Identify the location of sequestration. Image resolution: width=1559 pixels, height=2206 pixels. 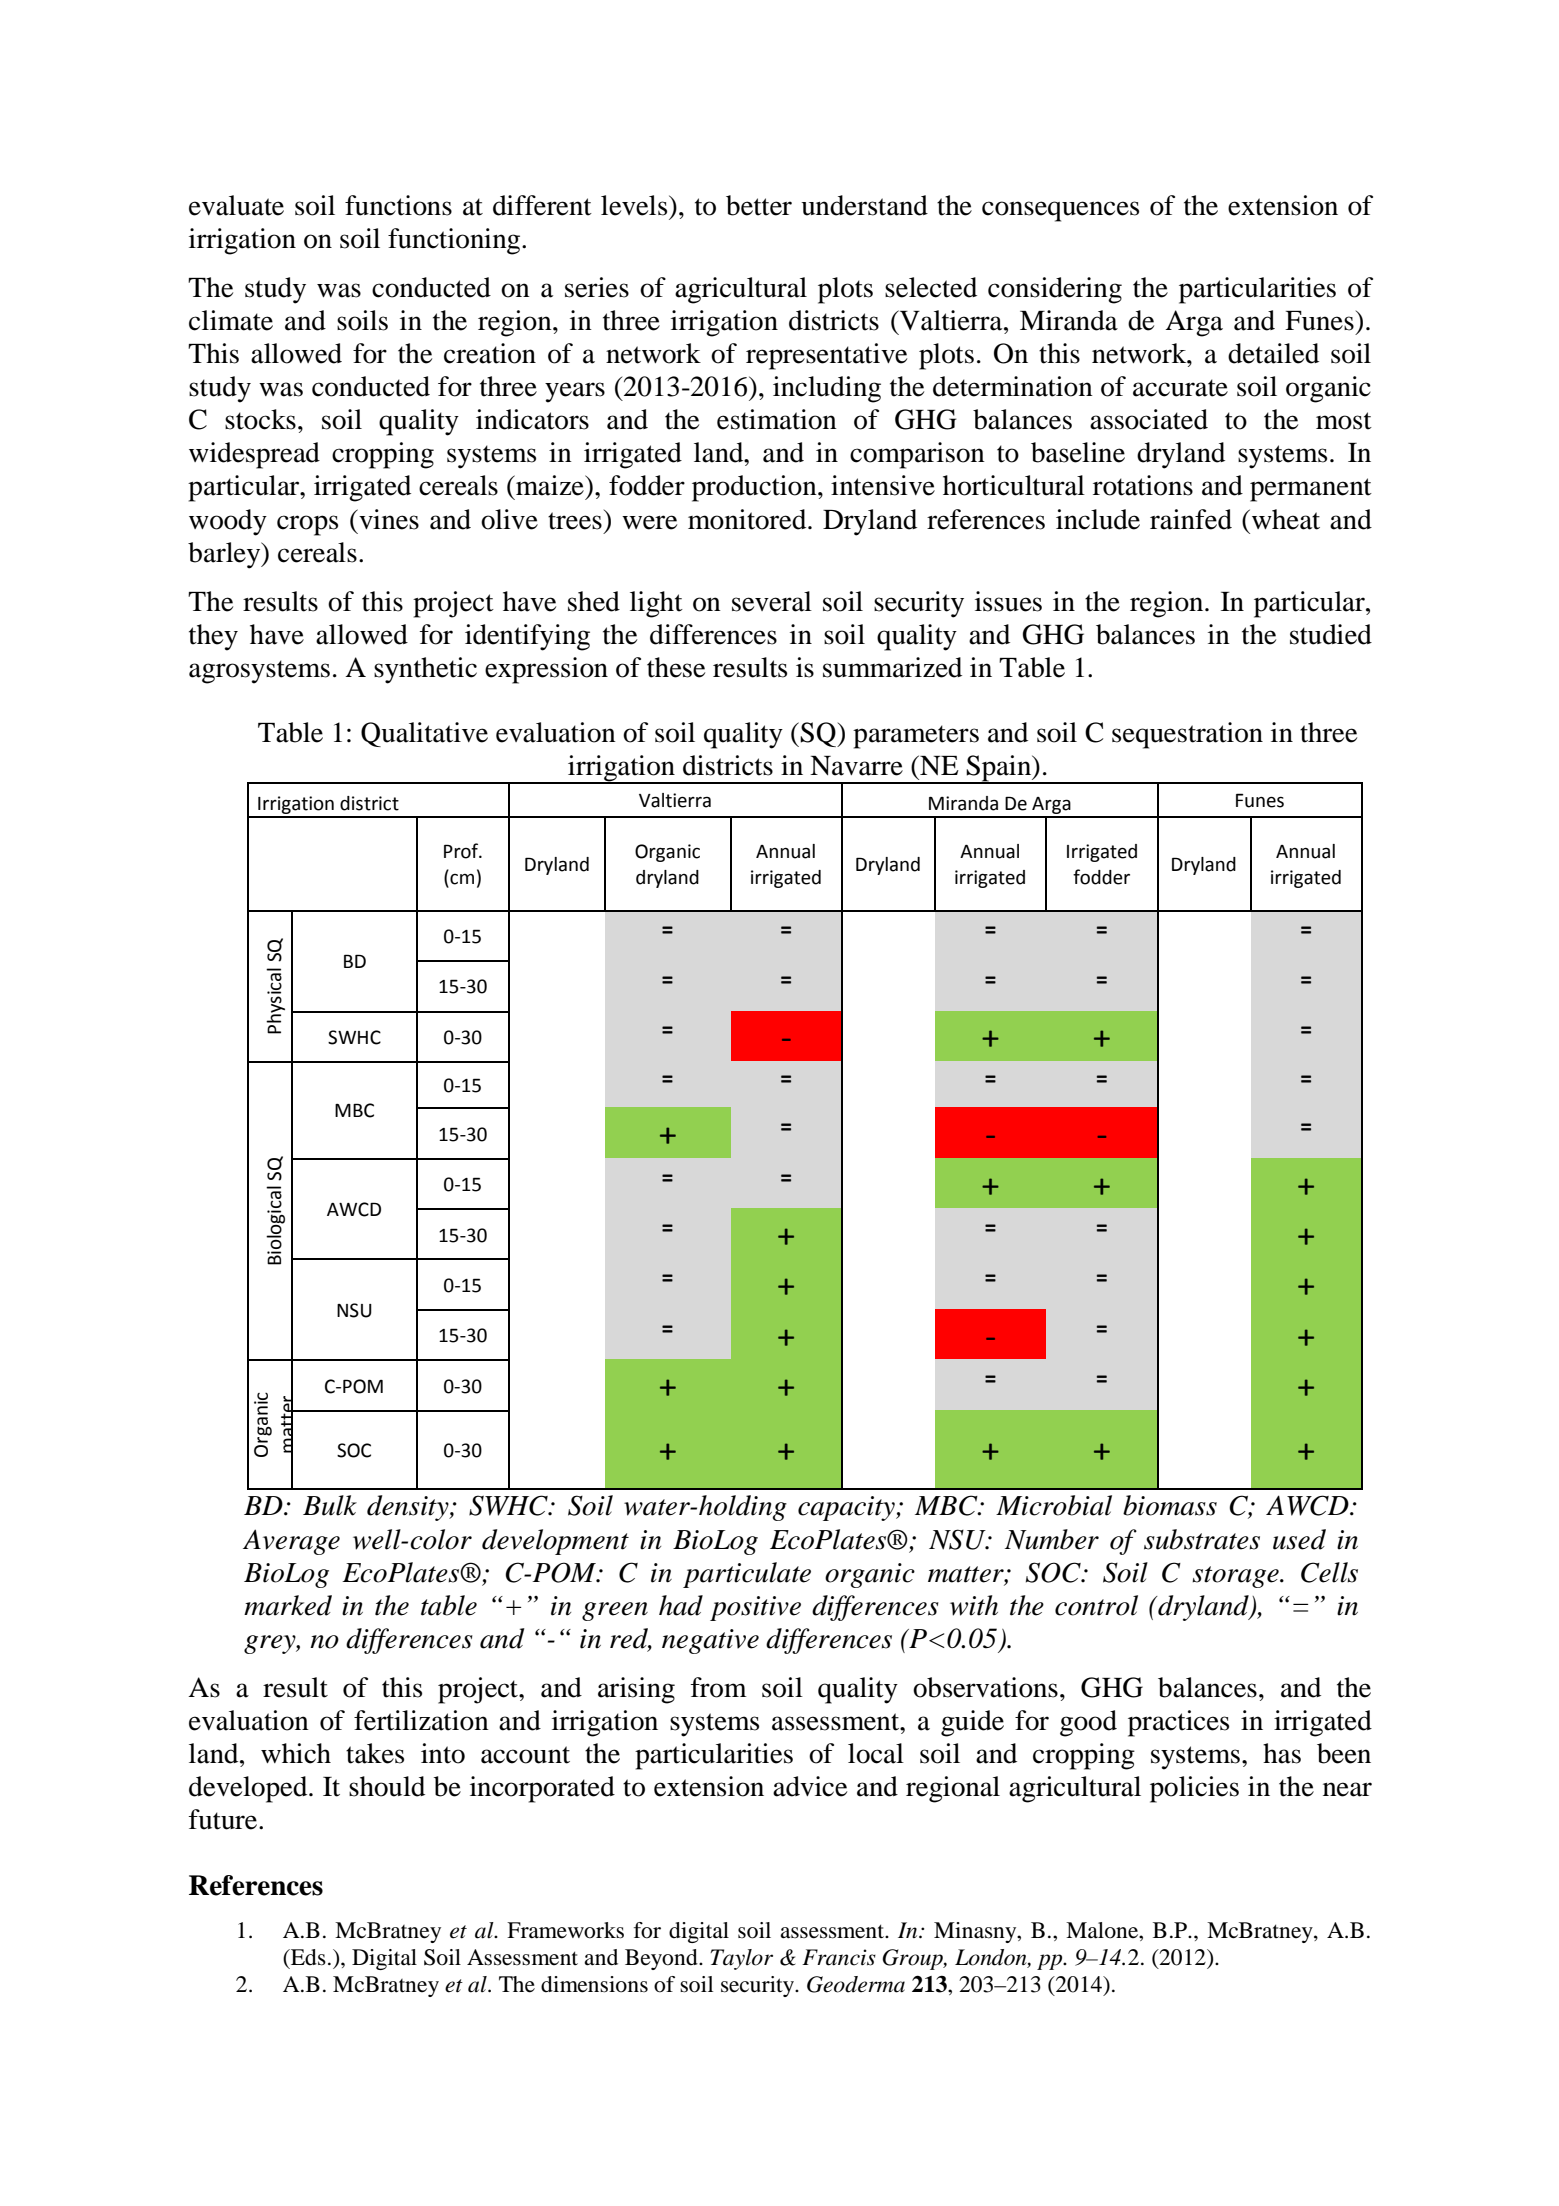
(1187, 735).
